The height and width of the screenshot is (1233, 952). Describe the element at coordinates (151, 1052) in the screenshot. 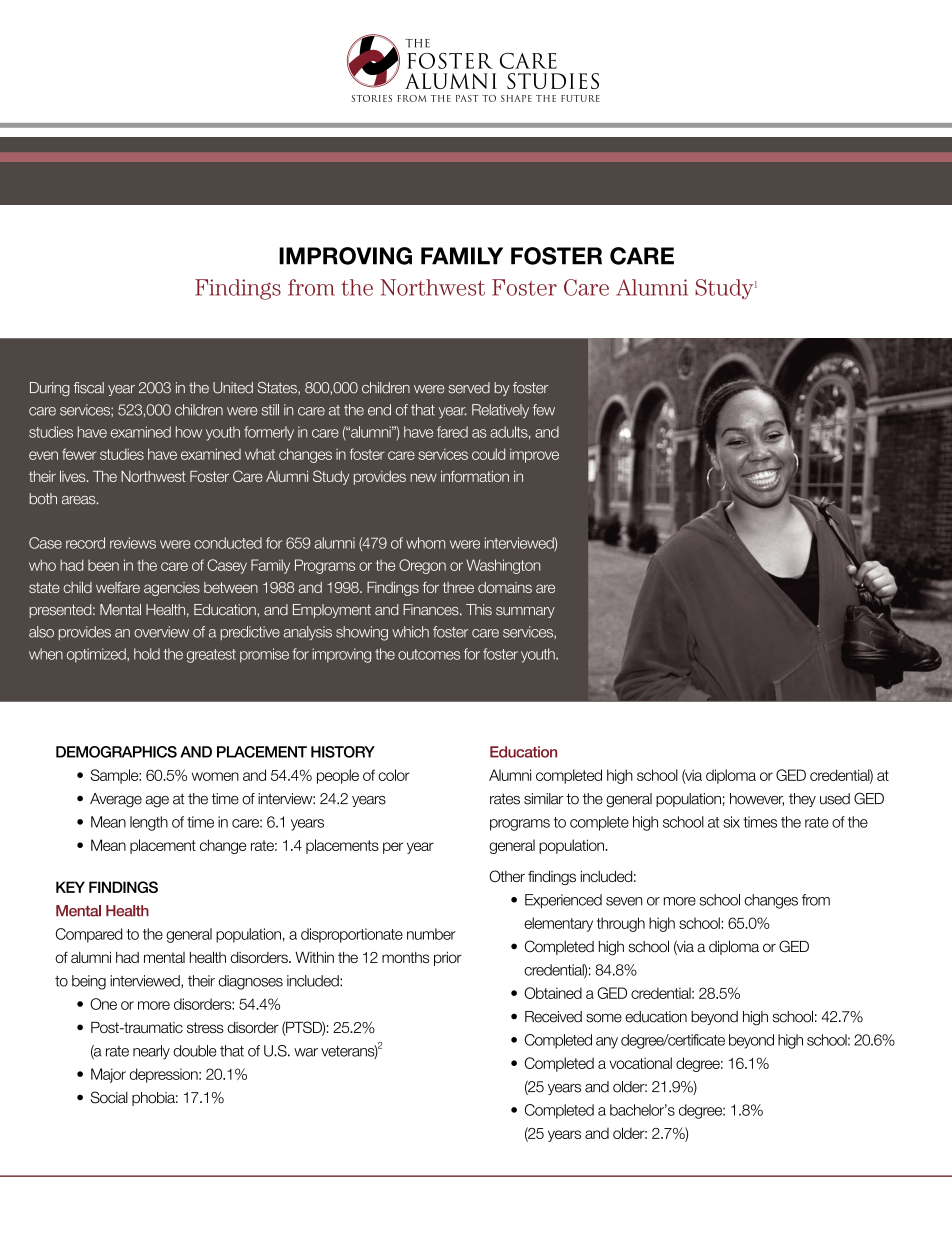

I see `nearly` at that location.
